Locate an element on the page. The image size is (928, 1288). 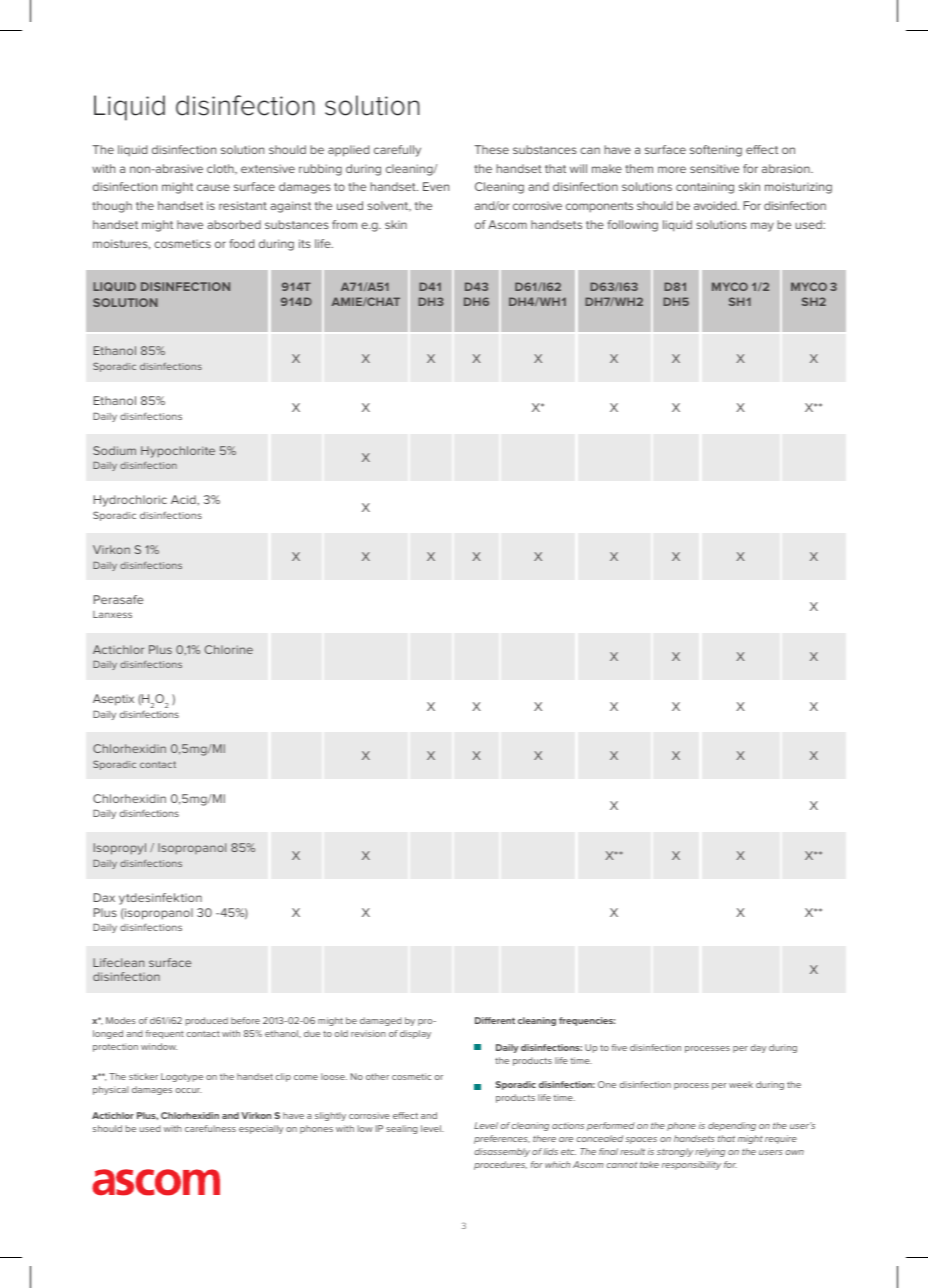
containing is located at coordinates (705, 188).
